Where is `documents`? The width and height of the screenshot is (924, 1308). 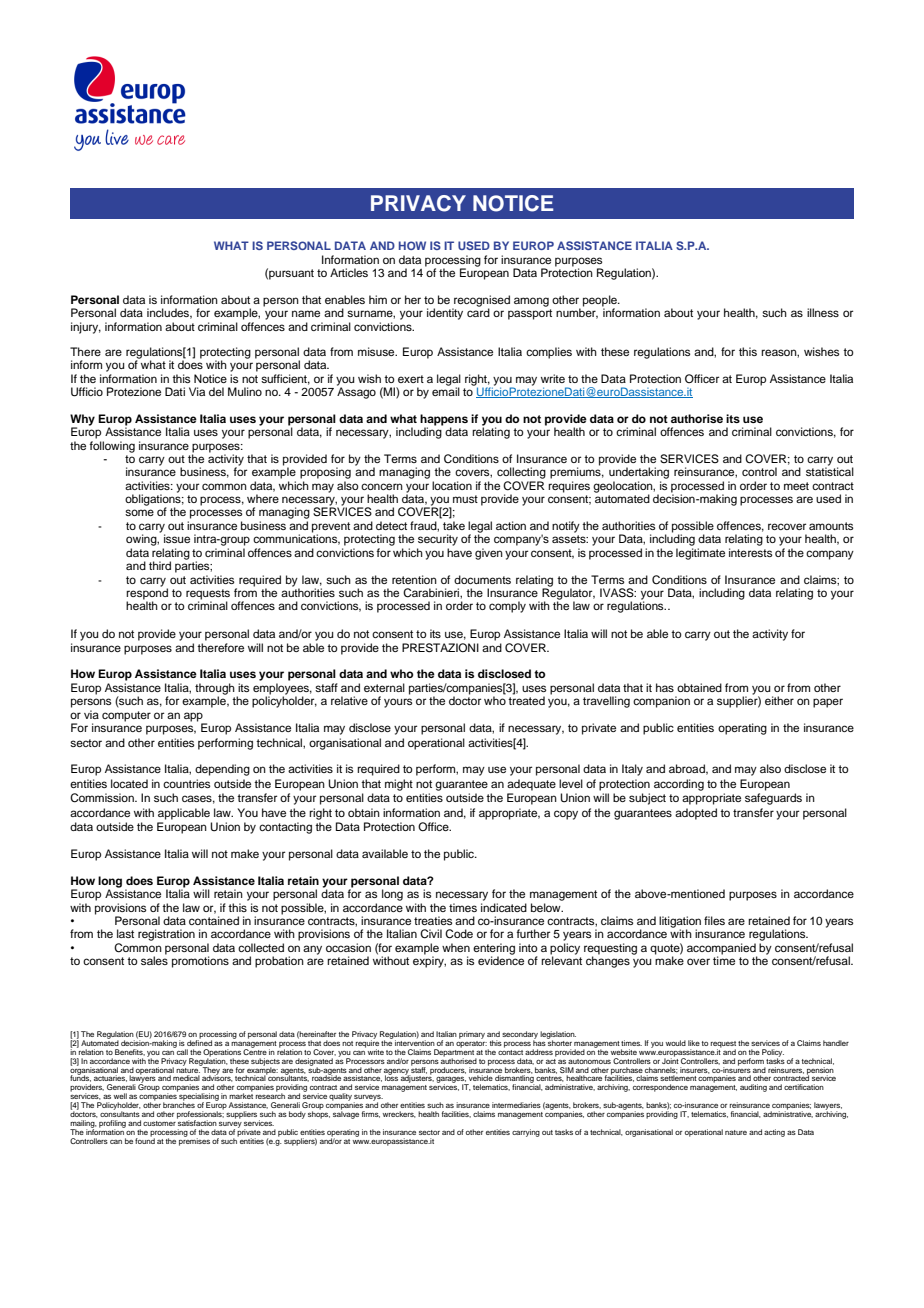 documents is located at coordinates (482, 579).
